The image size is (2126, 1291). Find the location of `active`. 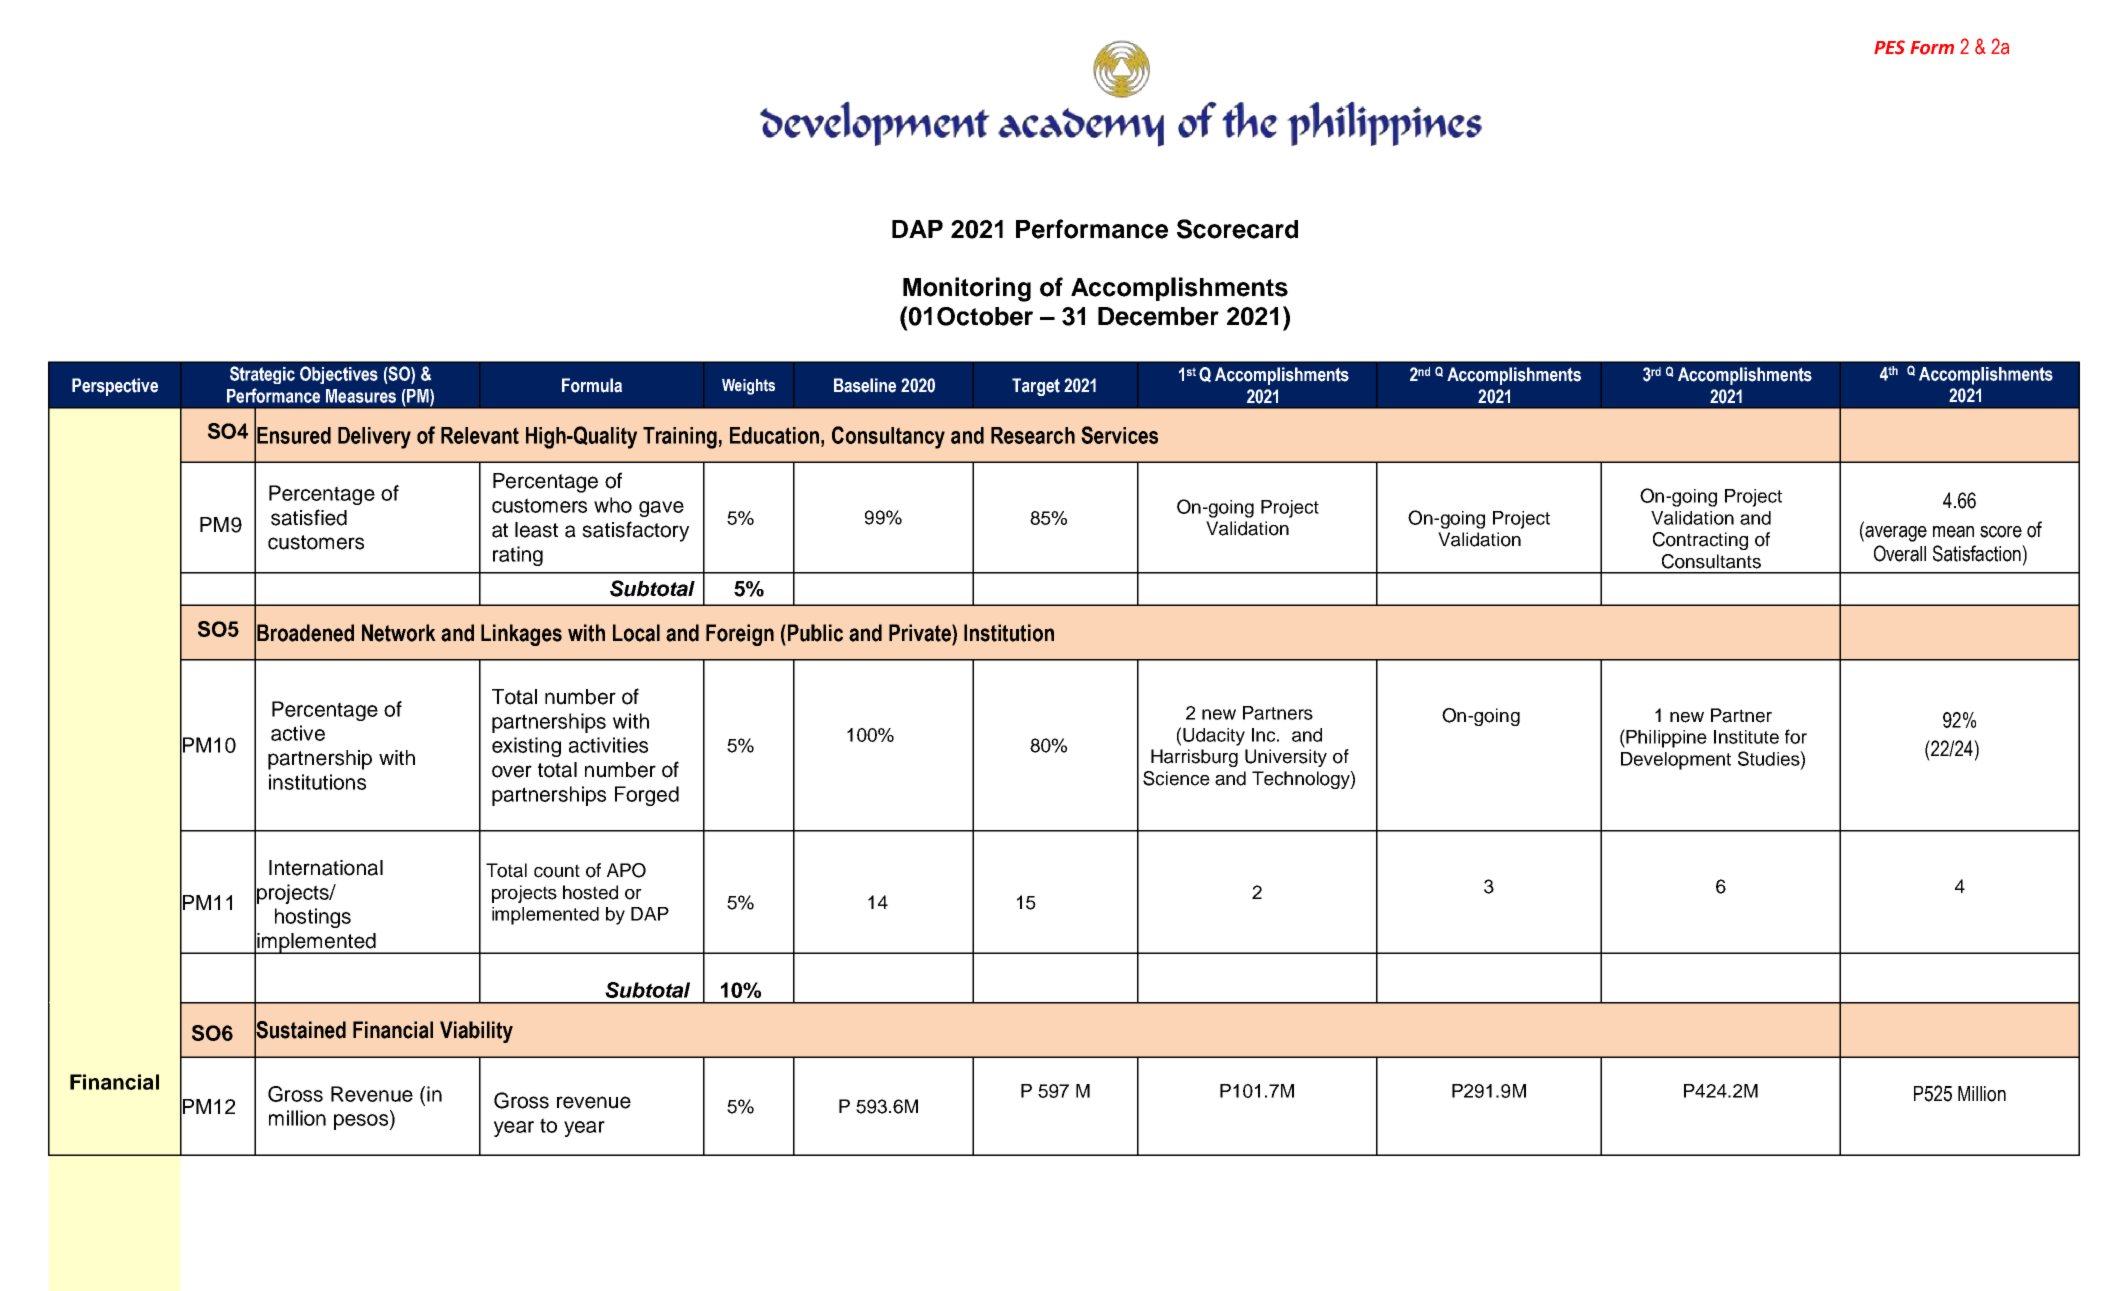

active is located at coordinates (298, 733).
